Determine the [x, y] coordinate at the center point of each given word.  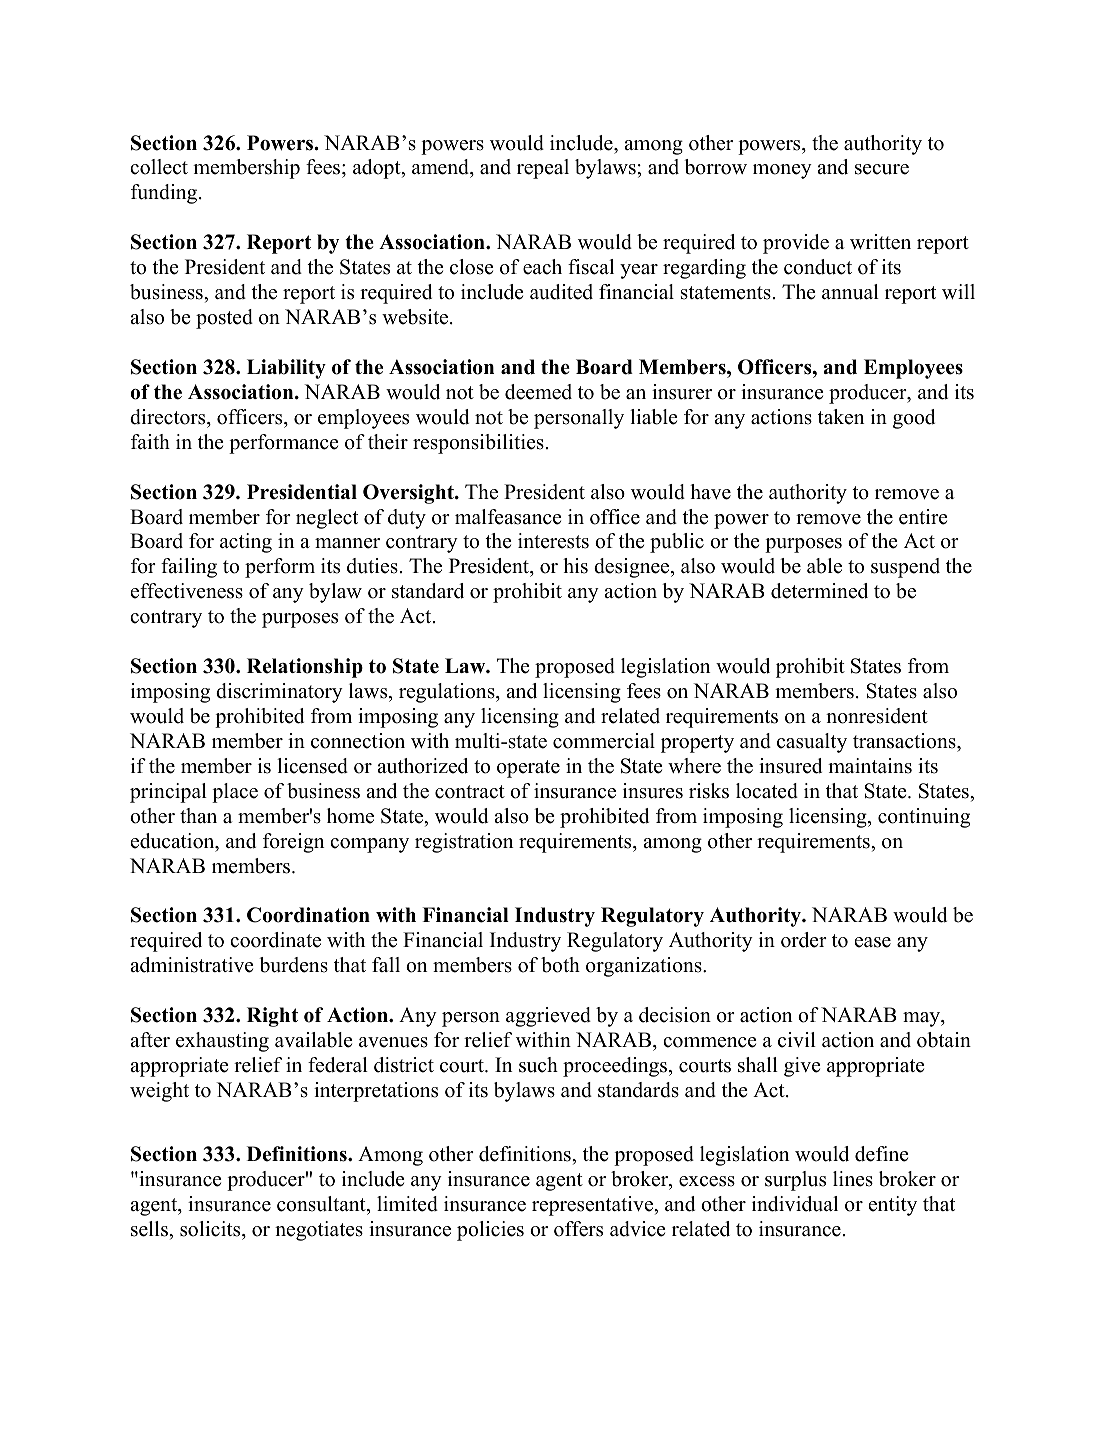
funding [165, 194]
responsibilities [478, 444]
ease [873, 942]
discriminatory [279, 693]
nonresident [877, 716]
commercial [604, 741]
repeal [543, 169]
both [560, 965]
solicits [211, 1229]
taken [841, 417]
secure [882, 169]
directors [169, 417]
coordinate [275, 940]
